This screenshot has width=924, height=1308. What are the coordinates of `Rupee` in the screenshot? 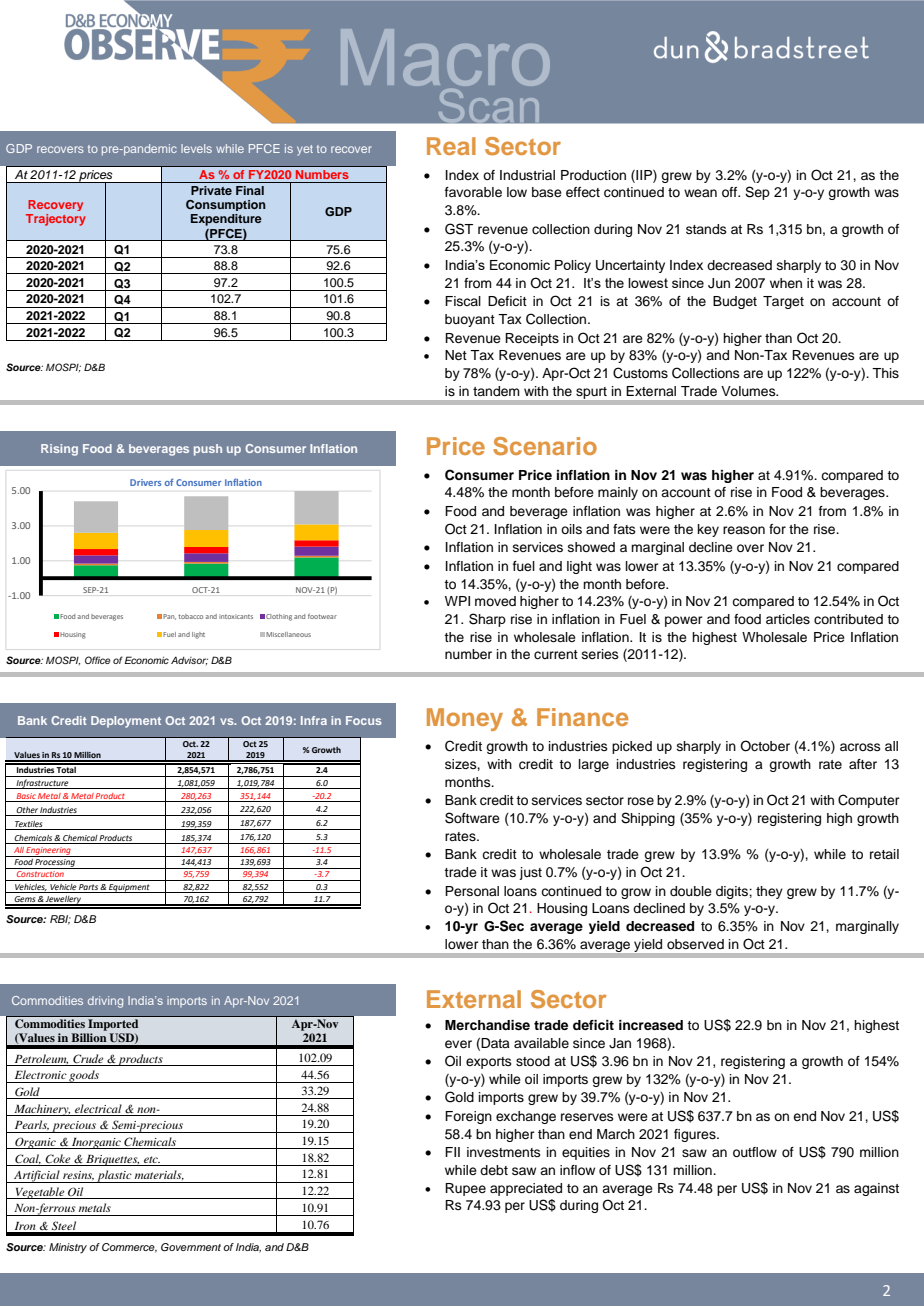 It's located at (465, 1189).
